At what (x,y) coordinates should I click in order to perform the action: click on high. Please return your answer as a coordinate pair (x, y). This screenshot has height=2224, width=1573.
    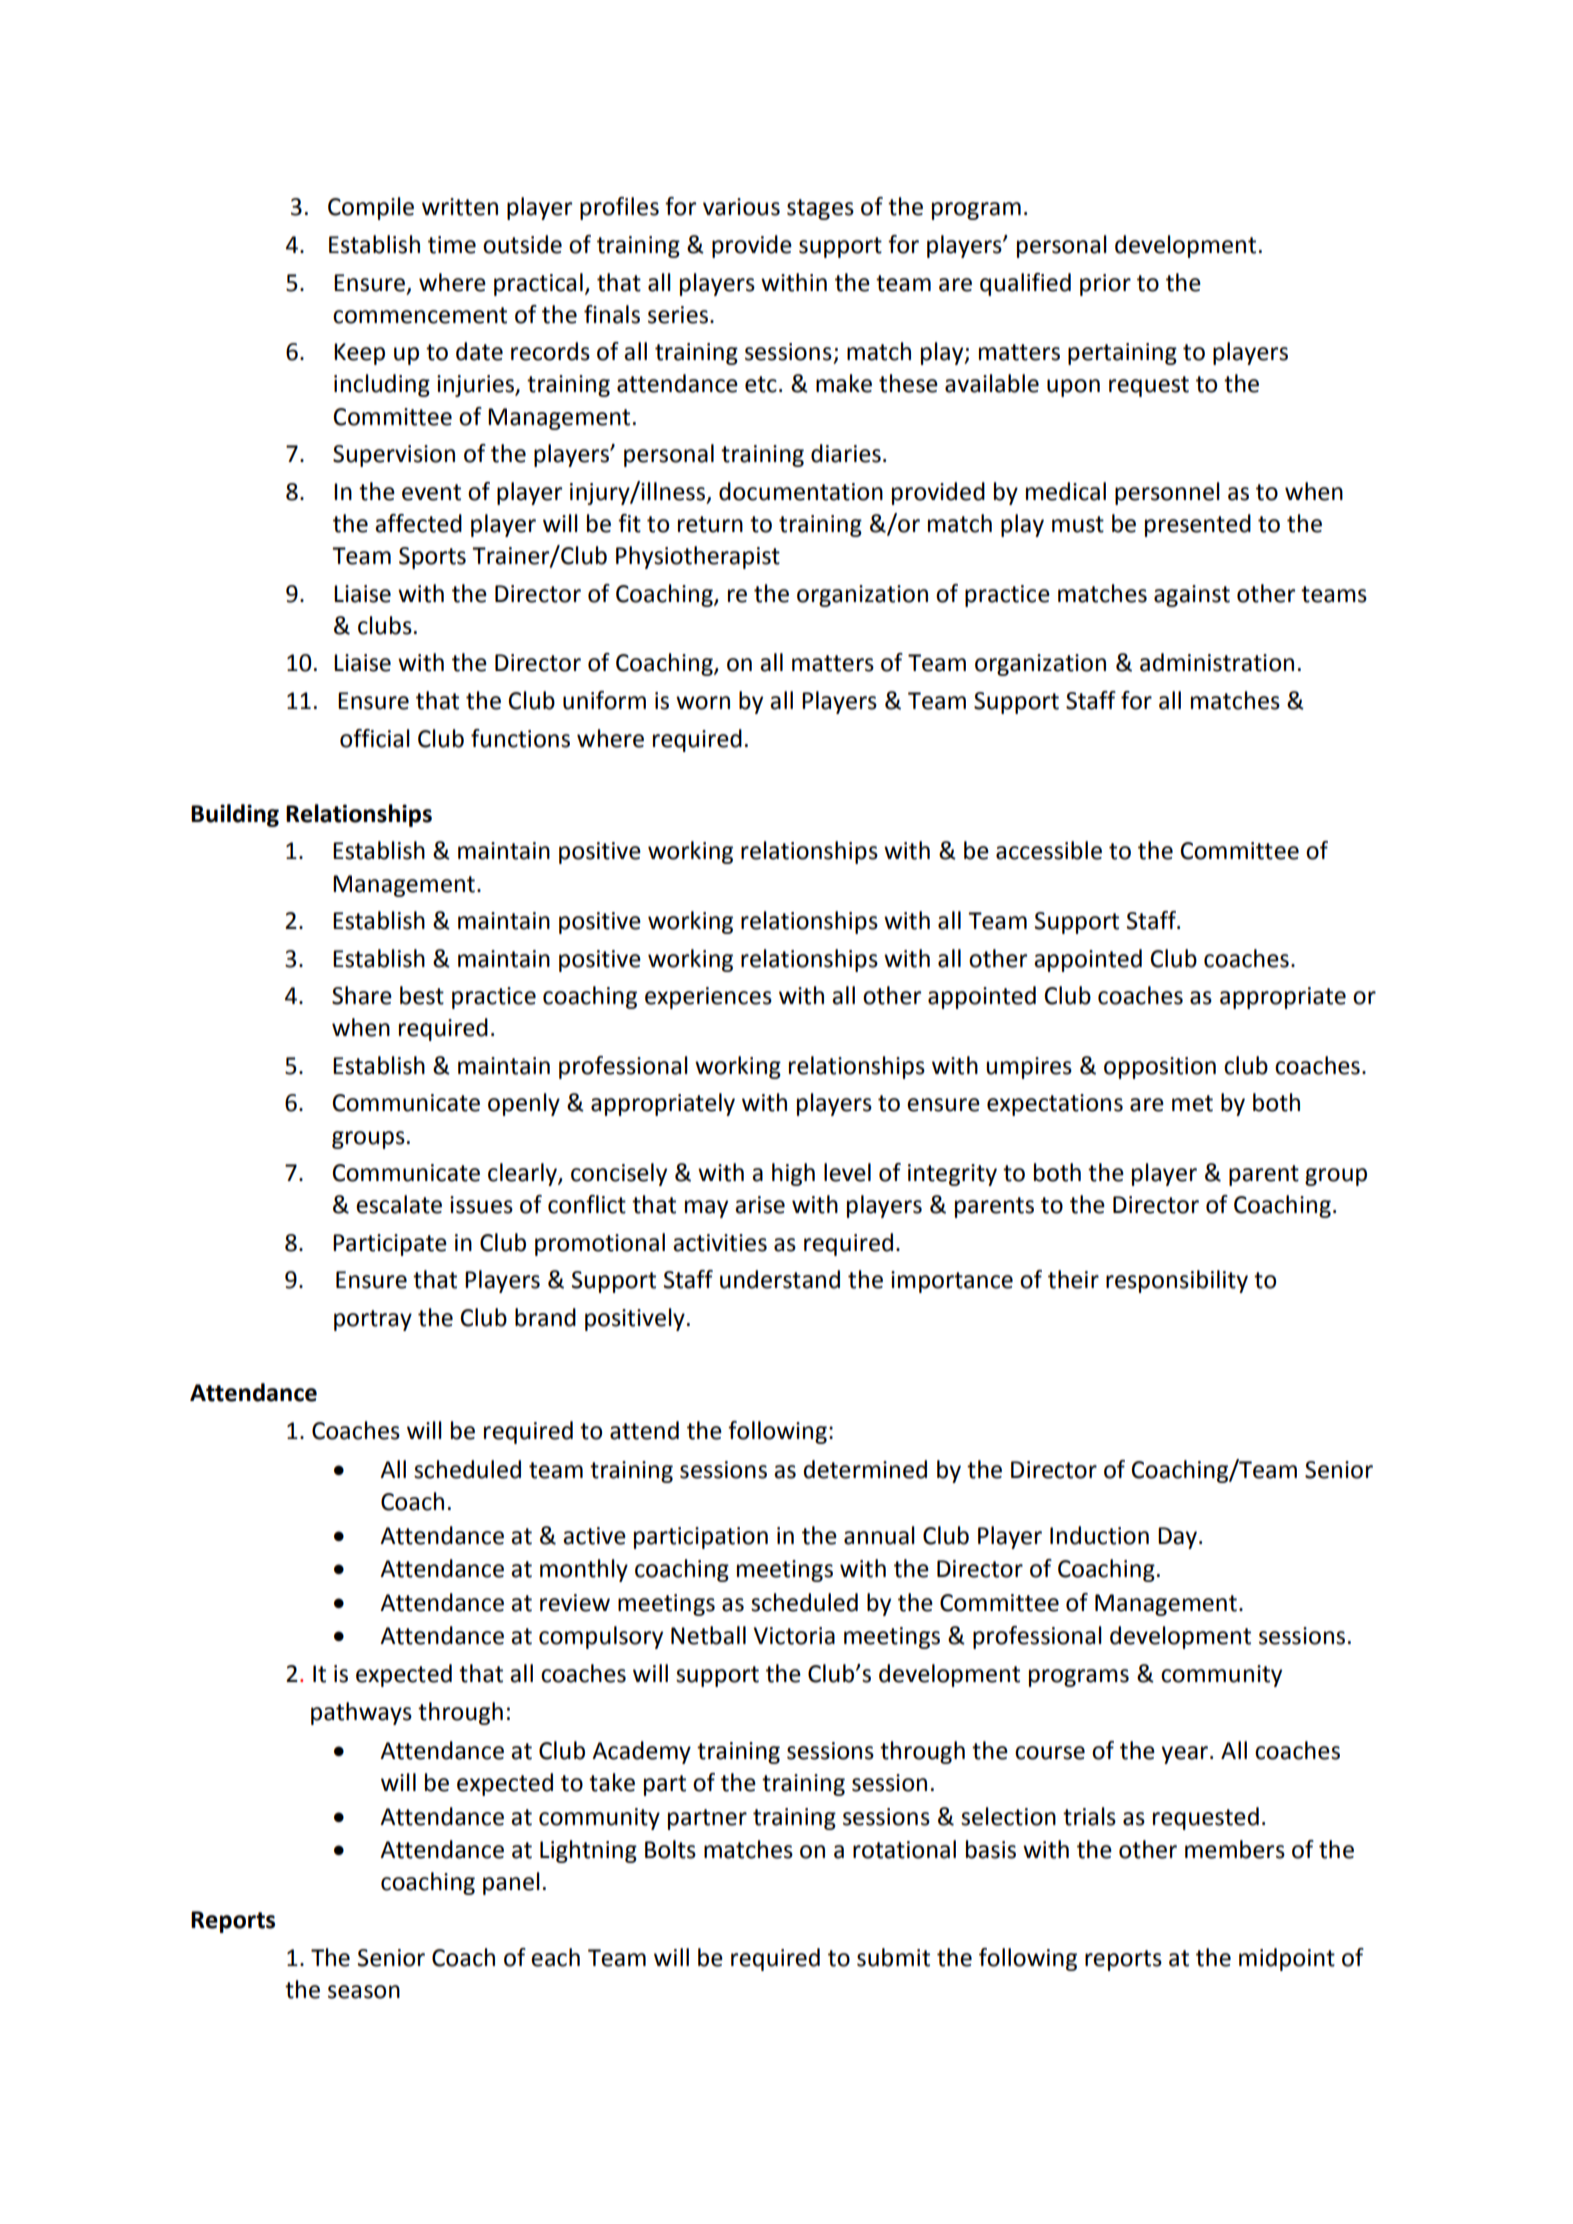
    Looking at the image, I should click on (793, 1174).
